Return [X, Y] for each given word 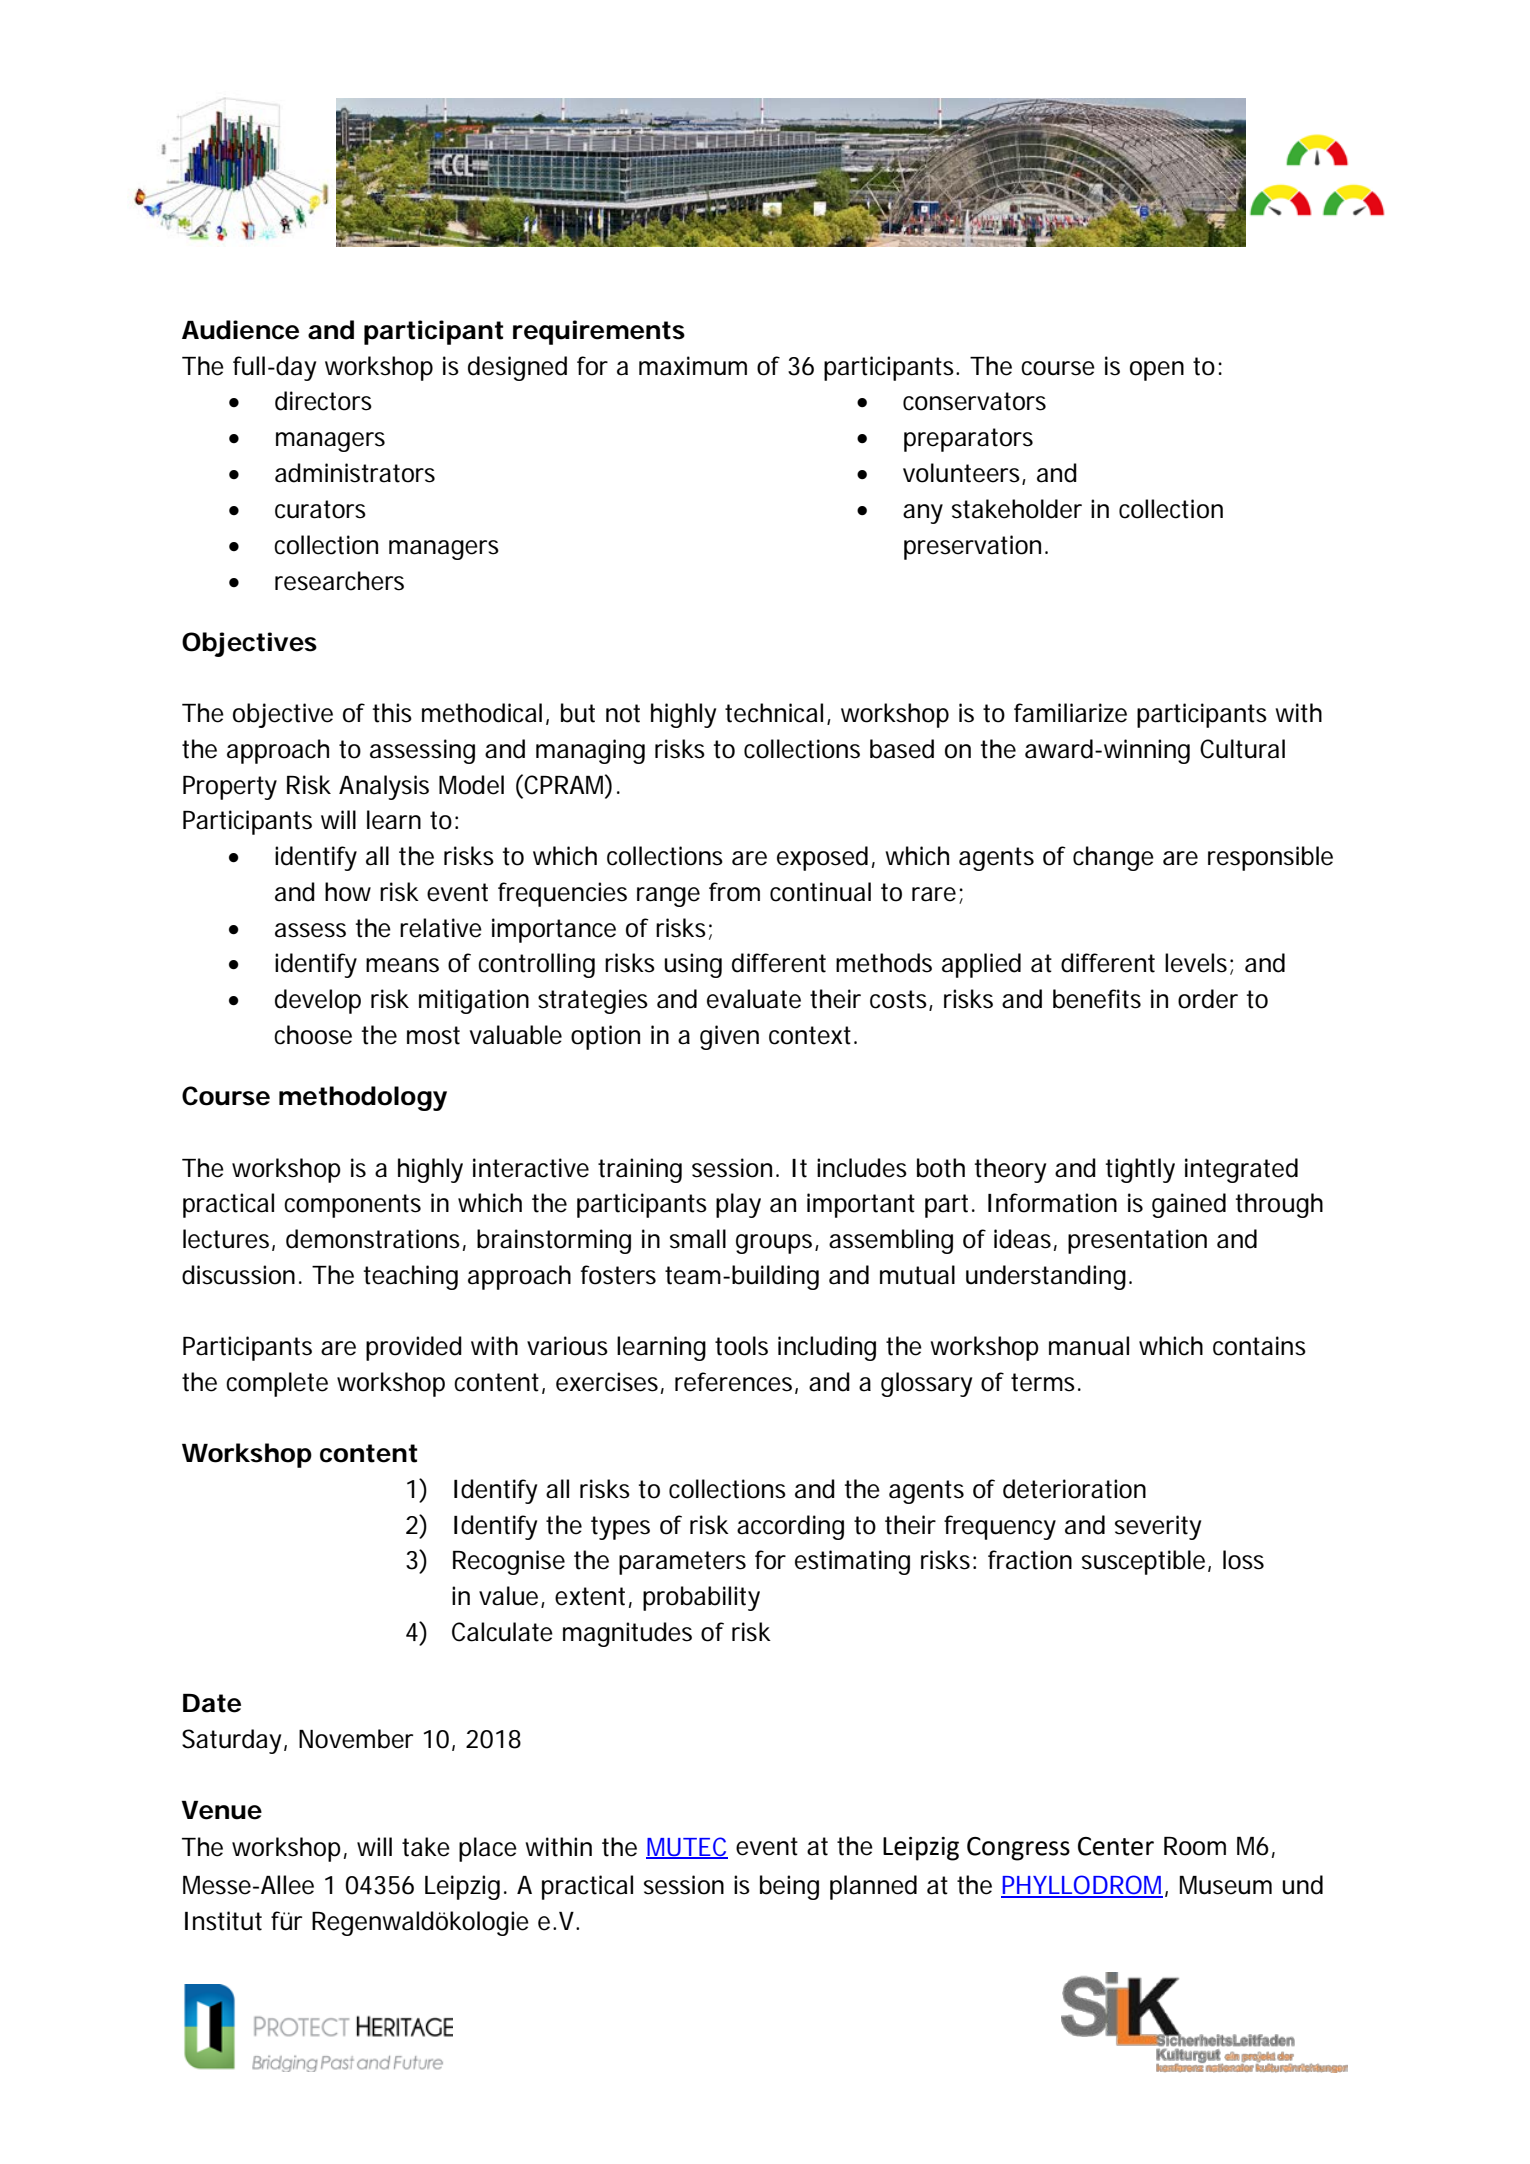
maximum [693, 366]
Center [1116, 1846]
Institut [223, 1921]
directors [323, 401]
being [789, 1887]
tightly [1140, 1170]
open [1157, 371]
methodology [363, 1098]
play [738, 1205]
